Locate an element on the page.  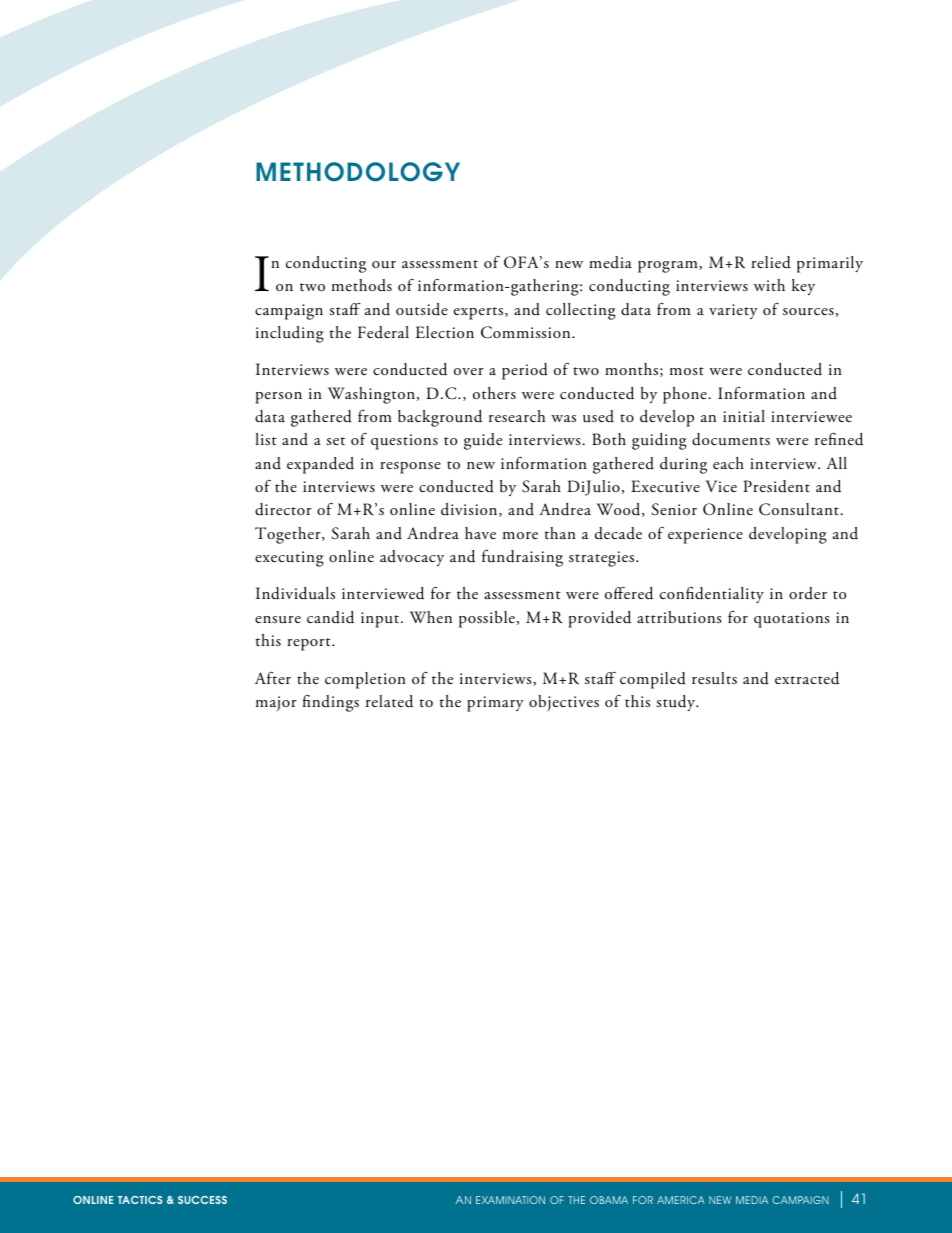
primary is located at coordinates (495, 704).
